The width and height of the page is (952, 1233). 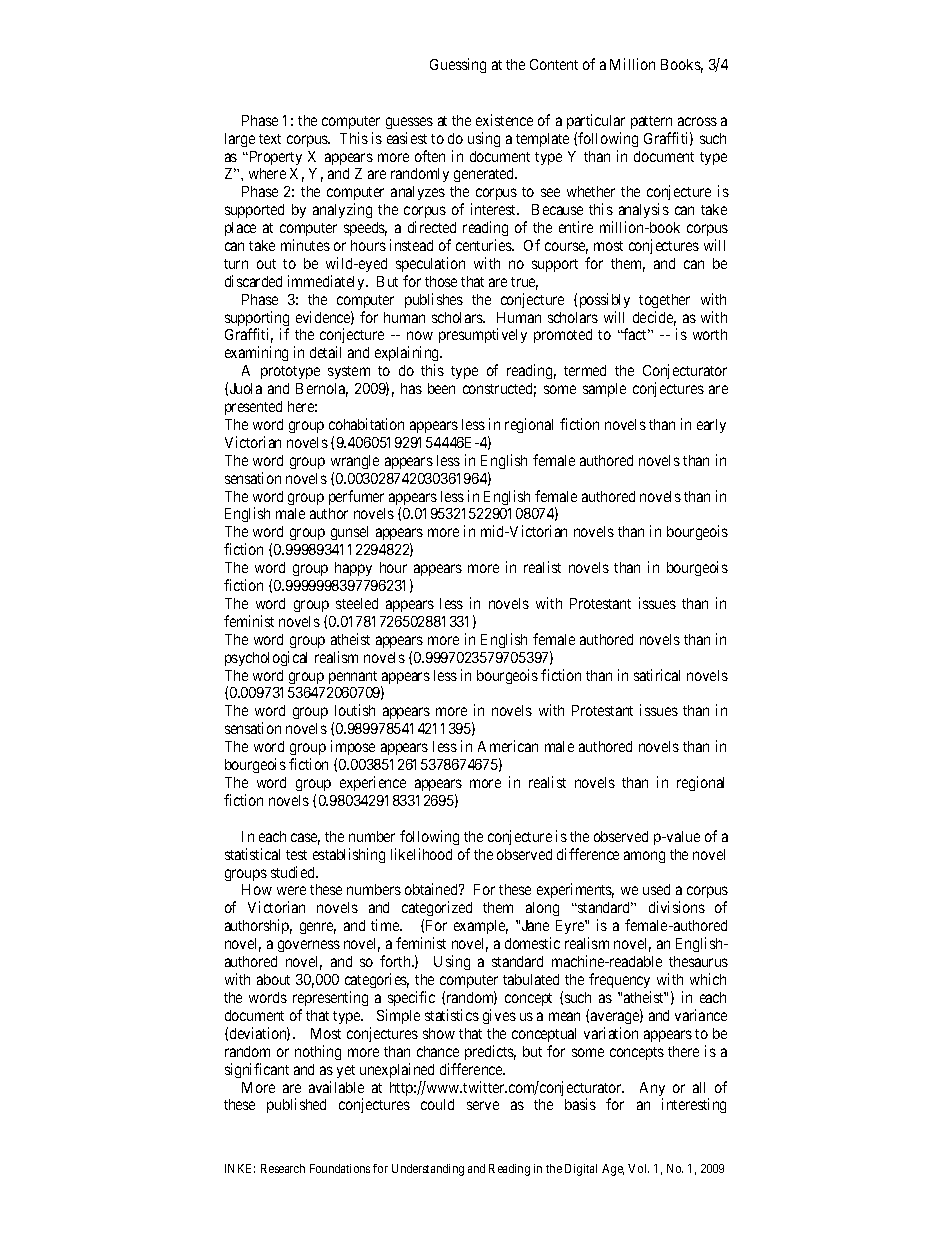 What do you see at coordinates (296, 1105) in the page?
I see `published` at bounding box center [296, 1105].
